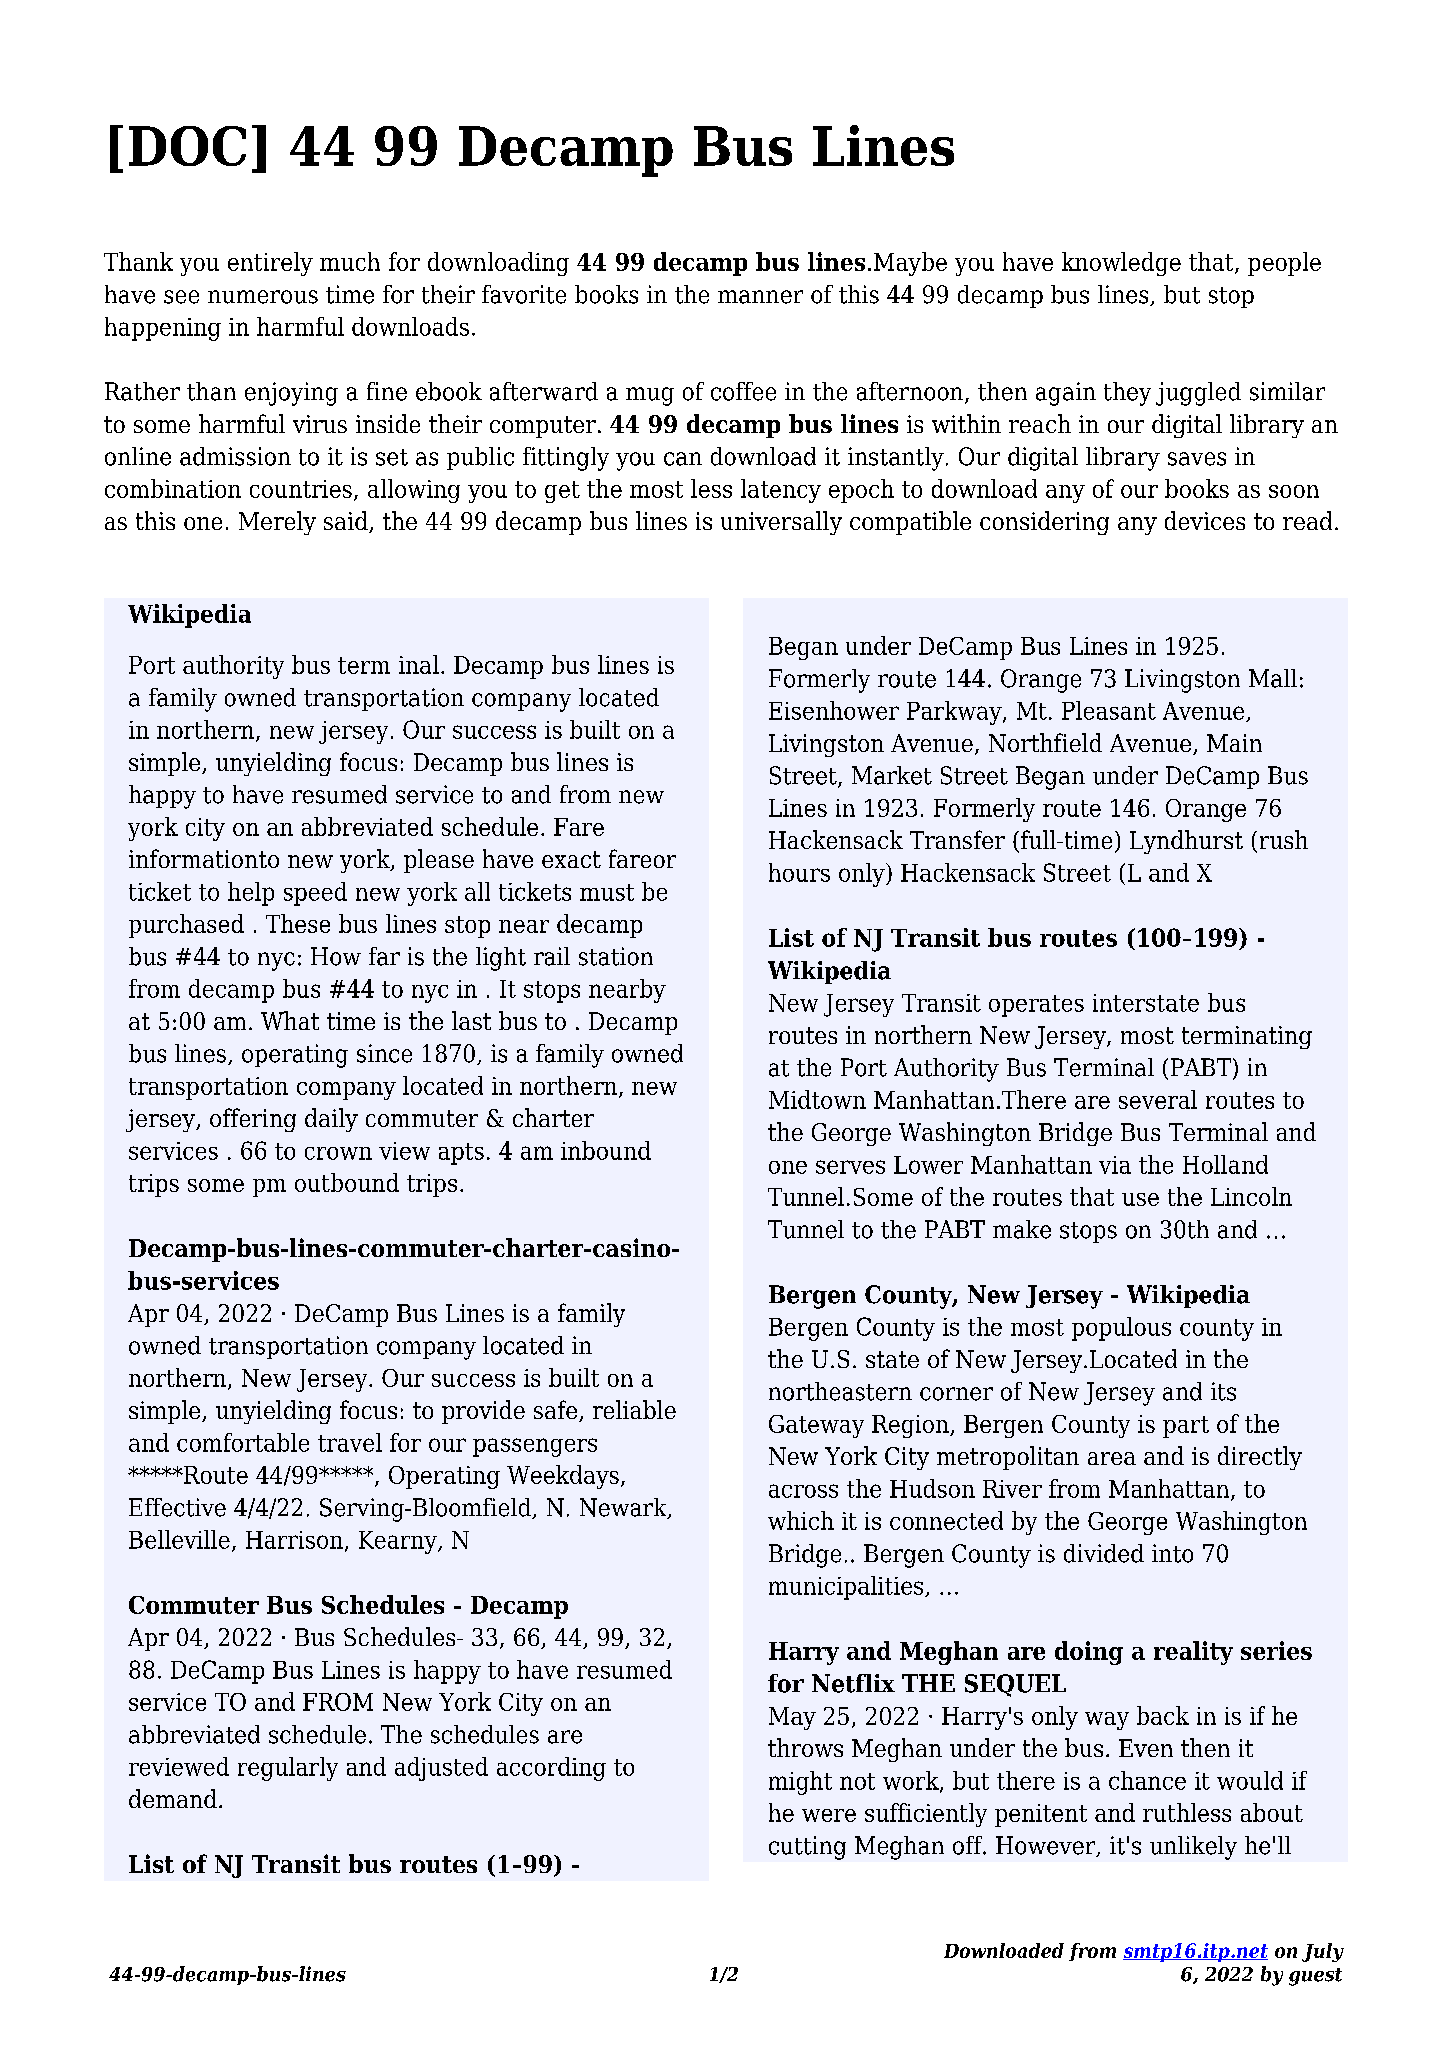  What do you see at coordinates (803, 1491) in the image?
I see `across` at bounding box center [803, 1491].
